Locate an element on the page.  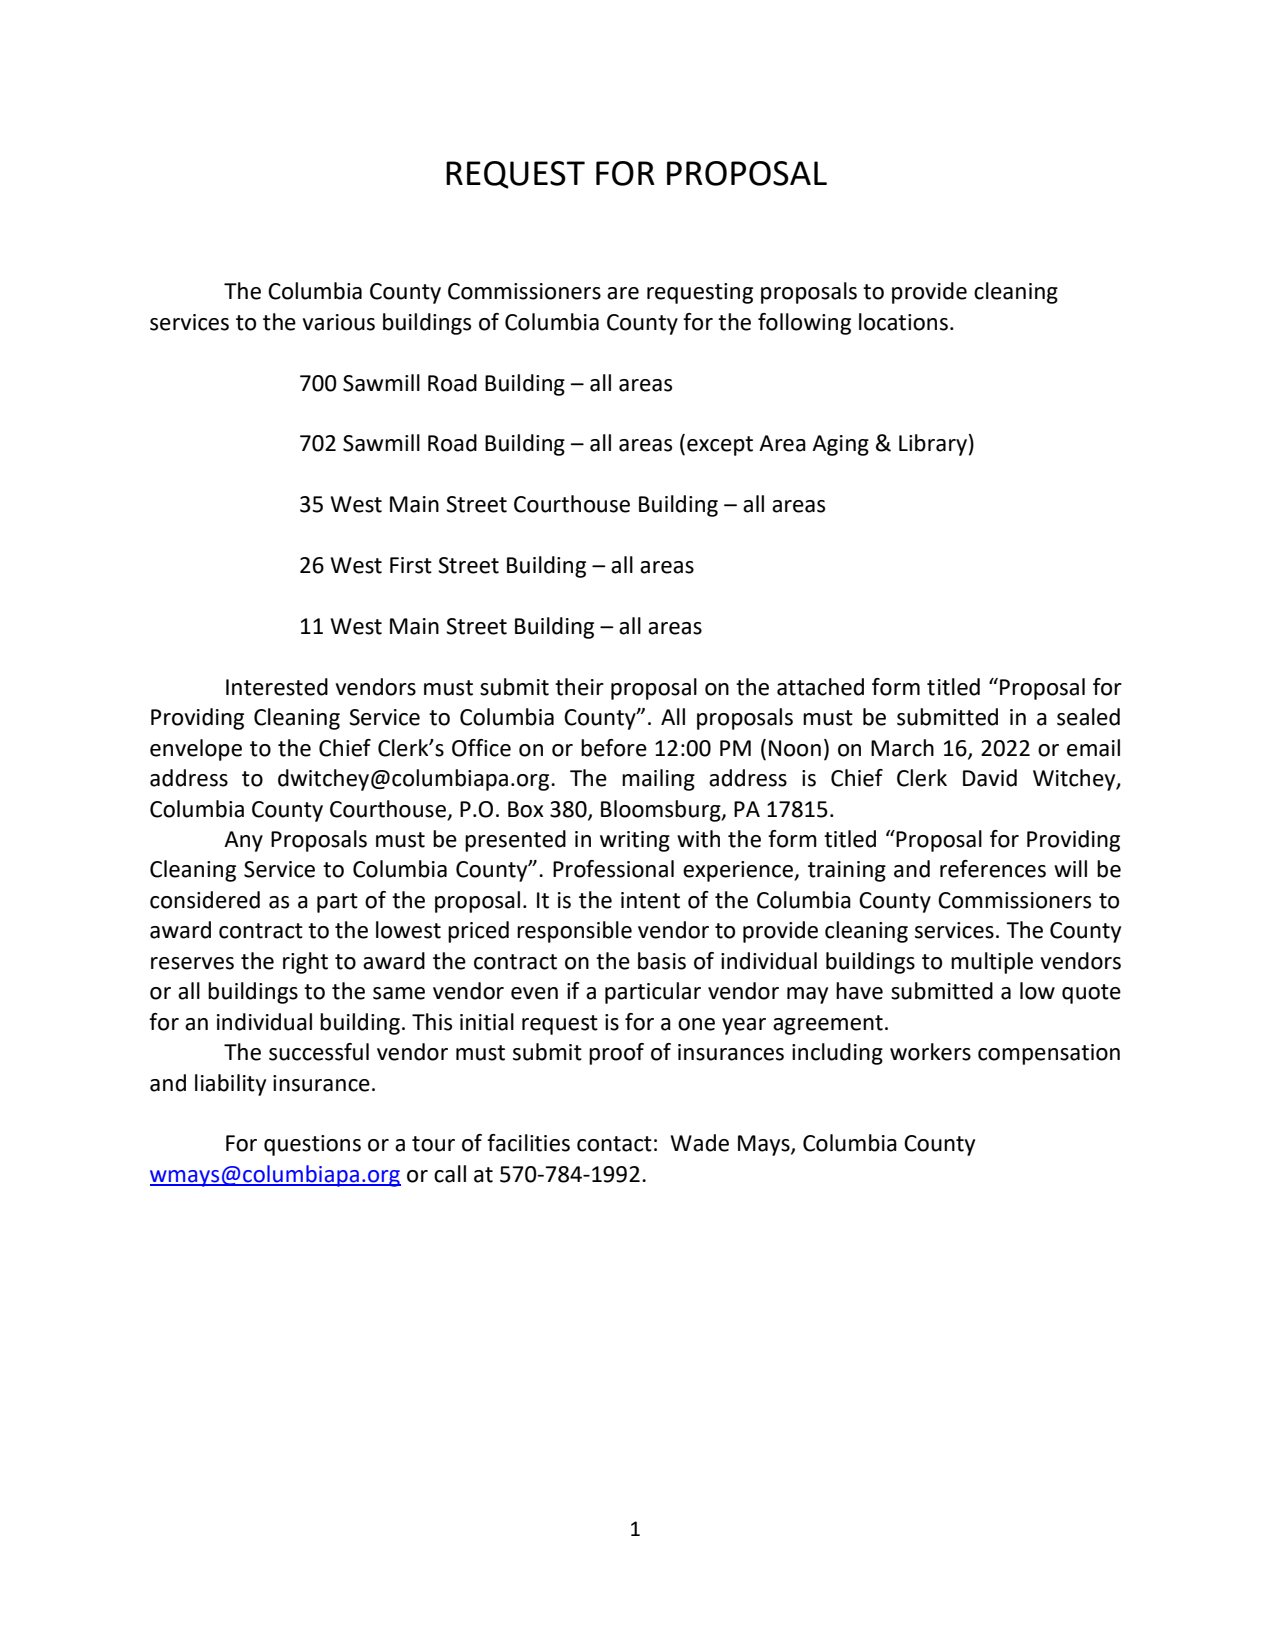
Professional is located at coordinates (613, 869).
